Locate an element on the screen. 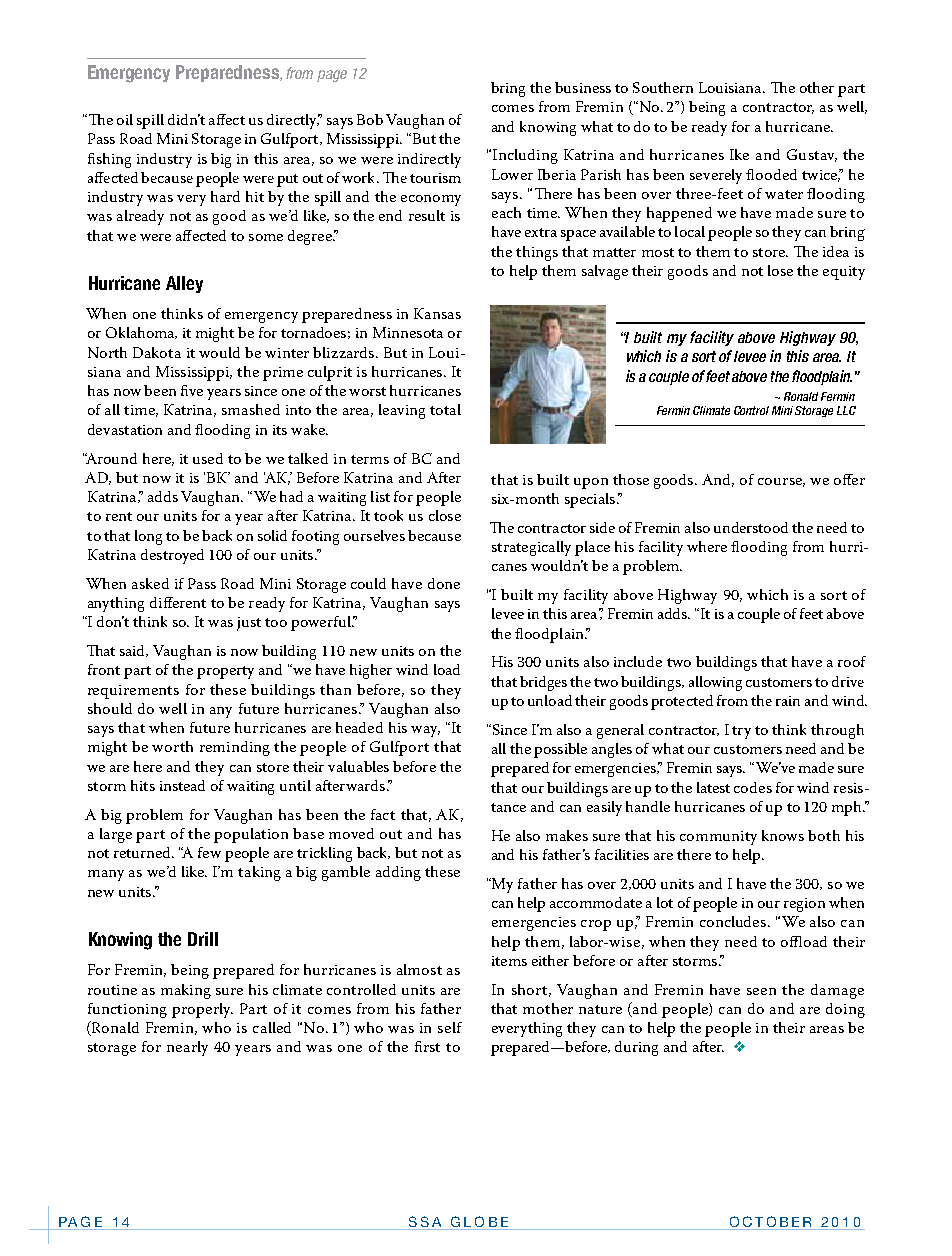 This screenshot has height=1256, width=952. Gustav is located at coordinates (812, 155).
